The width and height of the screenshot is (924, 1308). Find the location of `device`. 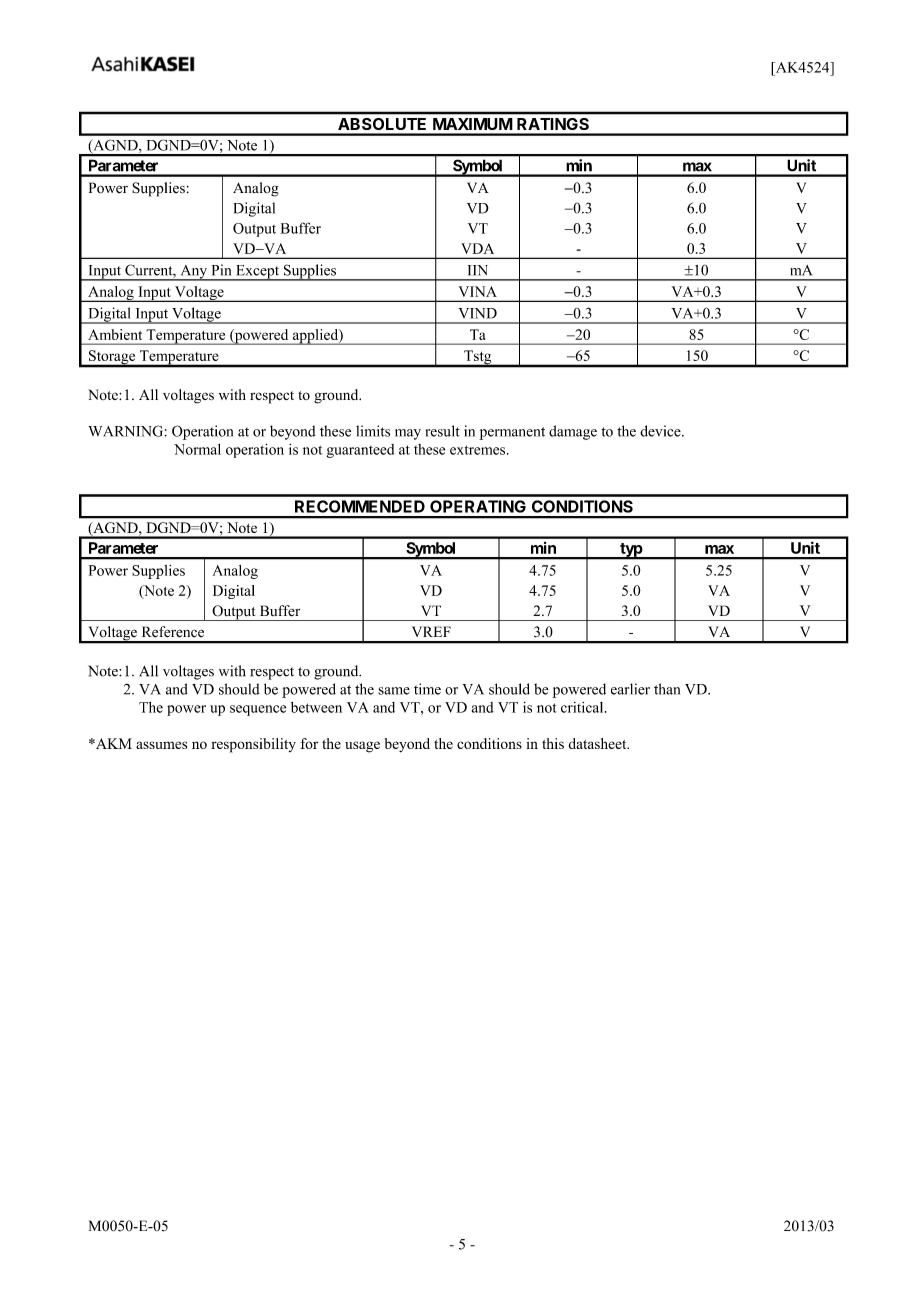

device is located at coordinates (661, 431).
